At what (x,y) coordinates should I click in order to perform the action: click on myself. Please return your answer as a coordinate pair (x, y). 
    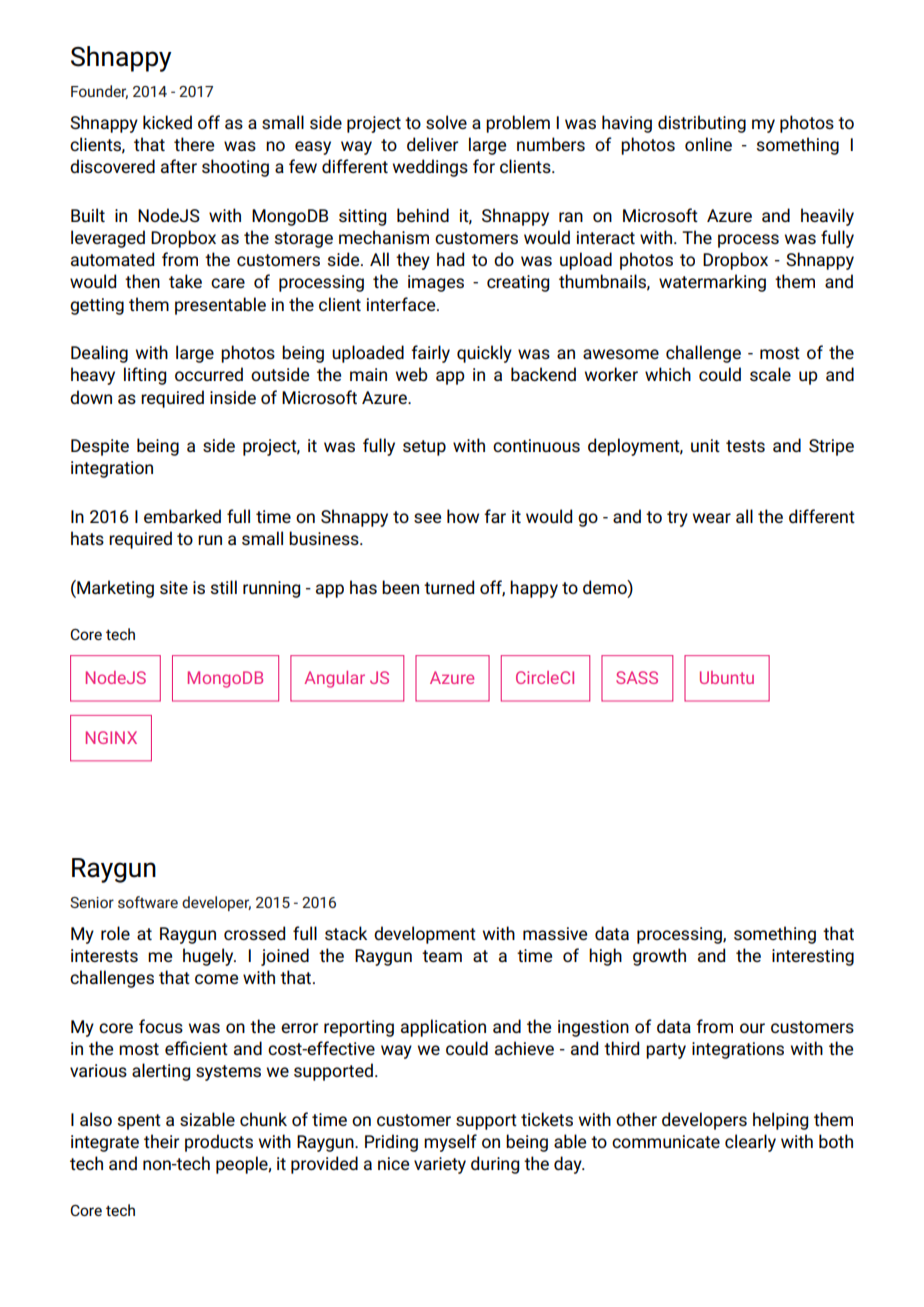
    Looking at the image, I should click on (450, 1143).
